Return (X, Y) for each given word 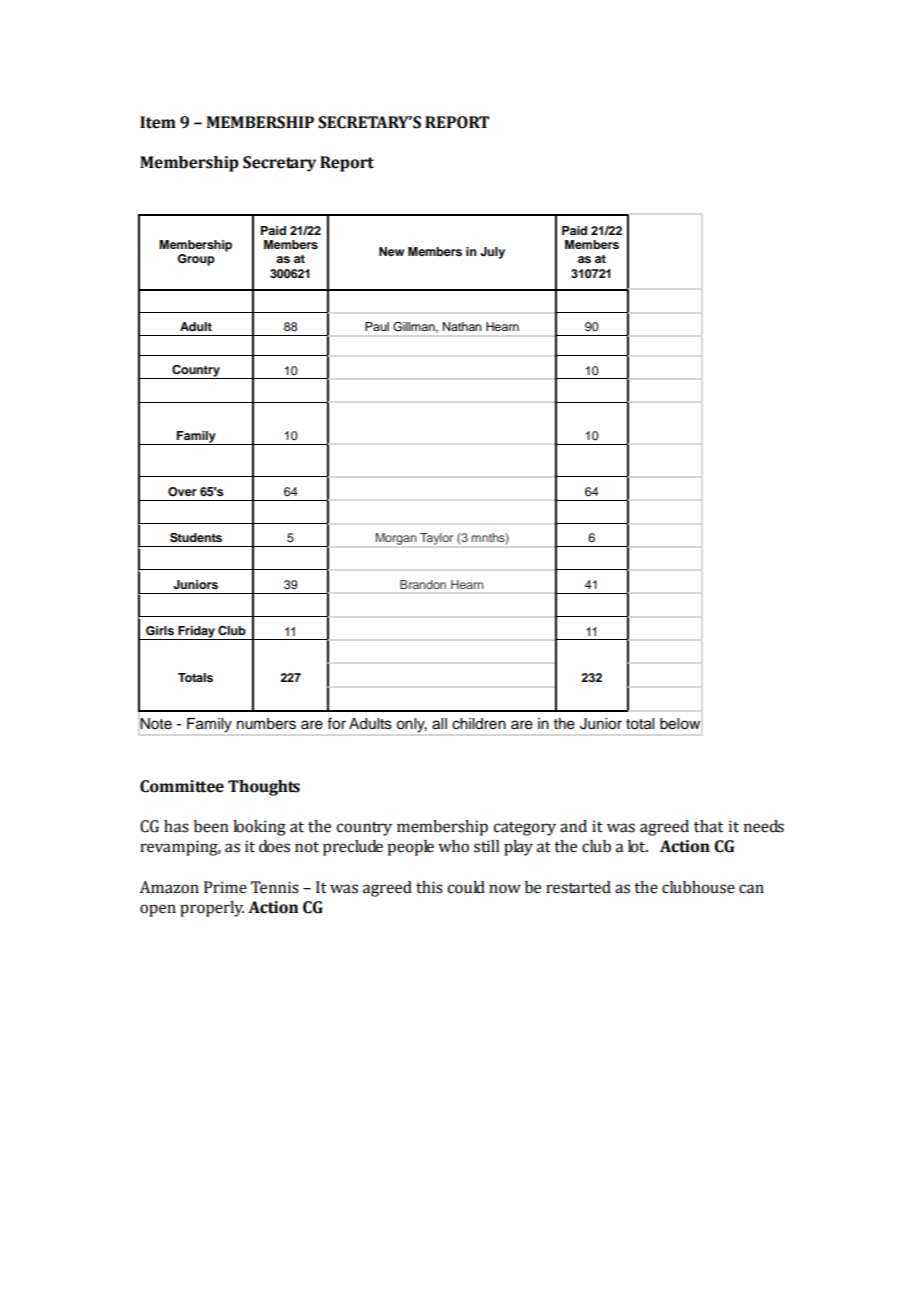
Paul (377, 326)
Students (196, 537)
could (466, 887)
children (479, 724)
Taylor (436, 539)
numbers (266, 724)
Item (158, 122)
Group (196, 260)
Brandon (423, 584)
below (680, 724)
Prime (225, 887)
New (391, 251)
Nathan (462, 326)
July (492, 253)
